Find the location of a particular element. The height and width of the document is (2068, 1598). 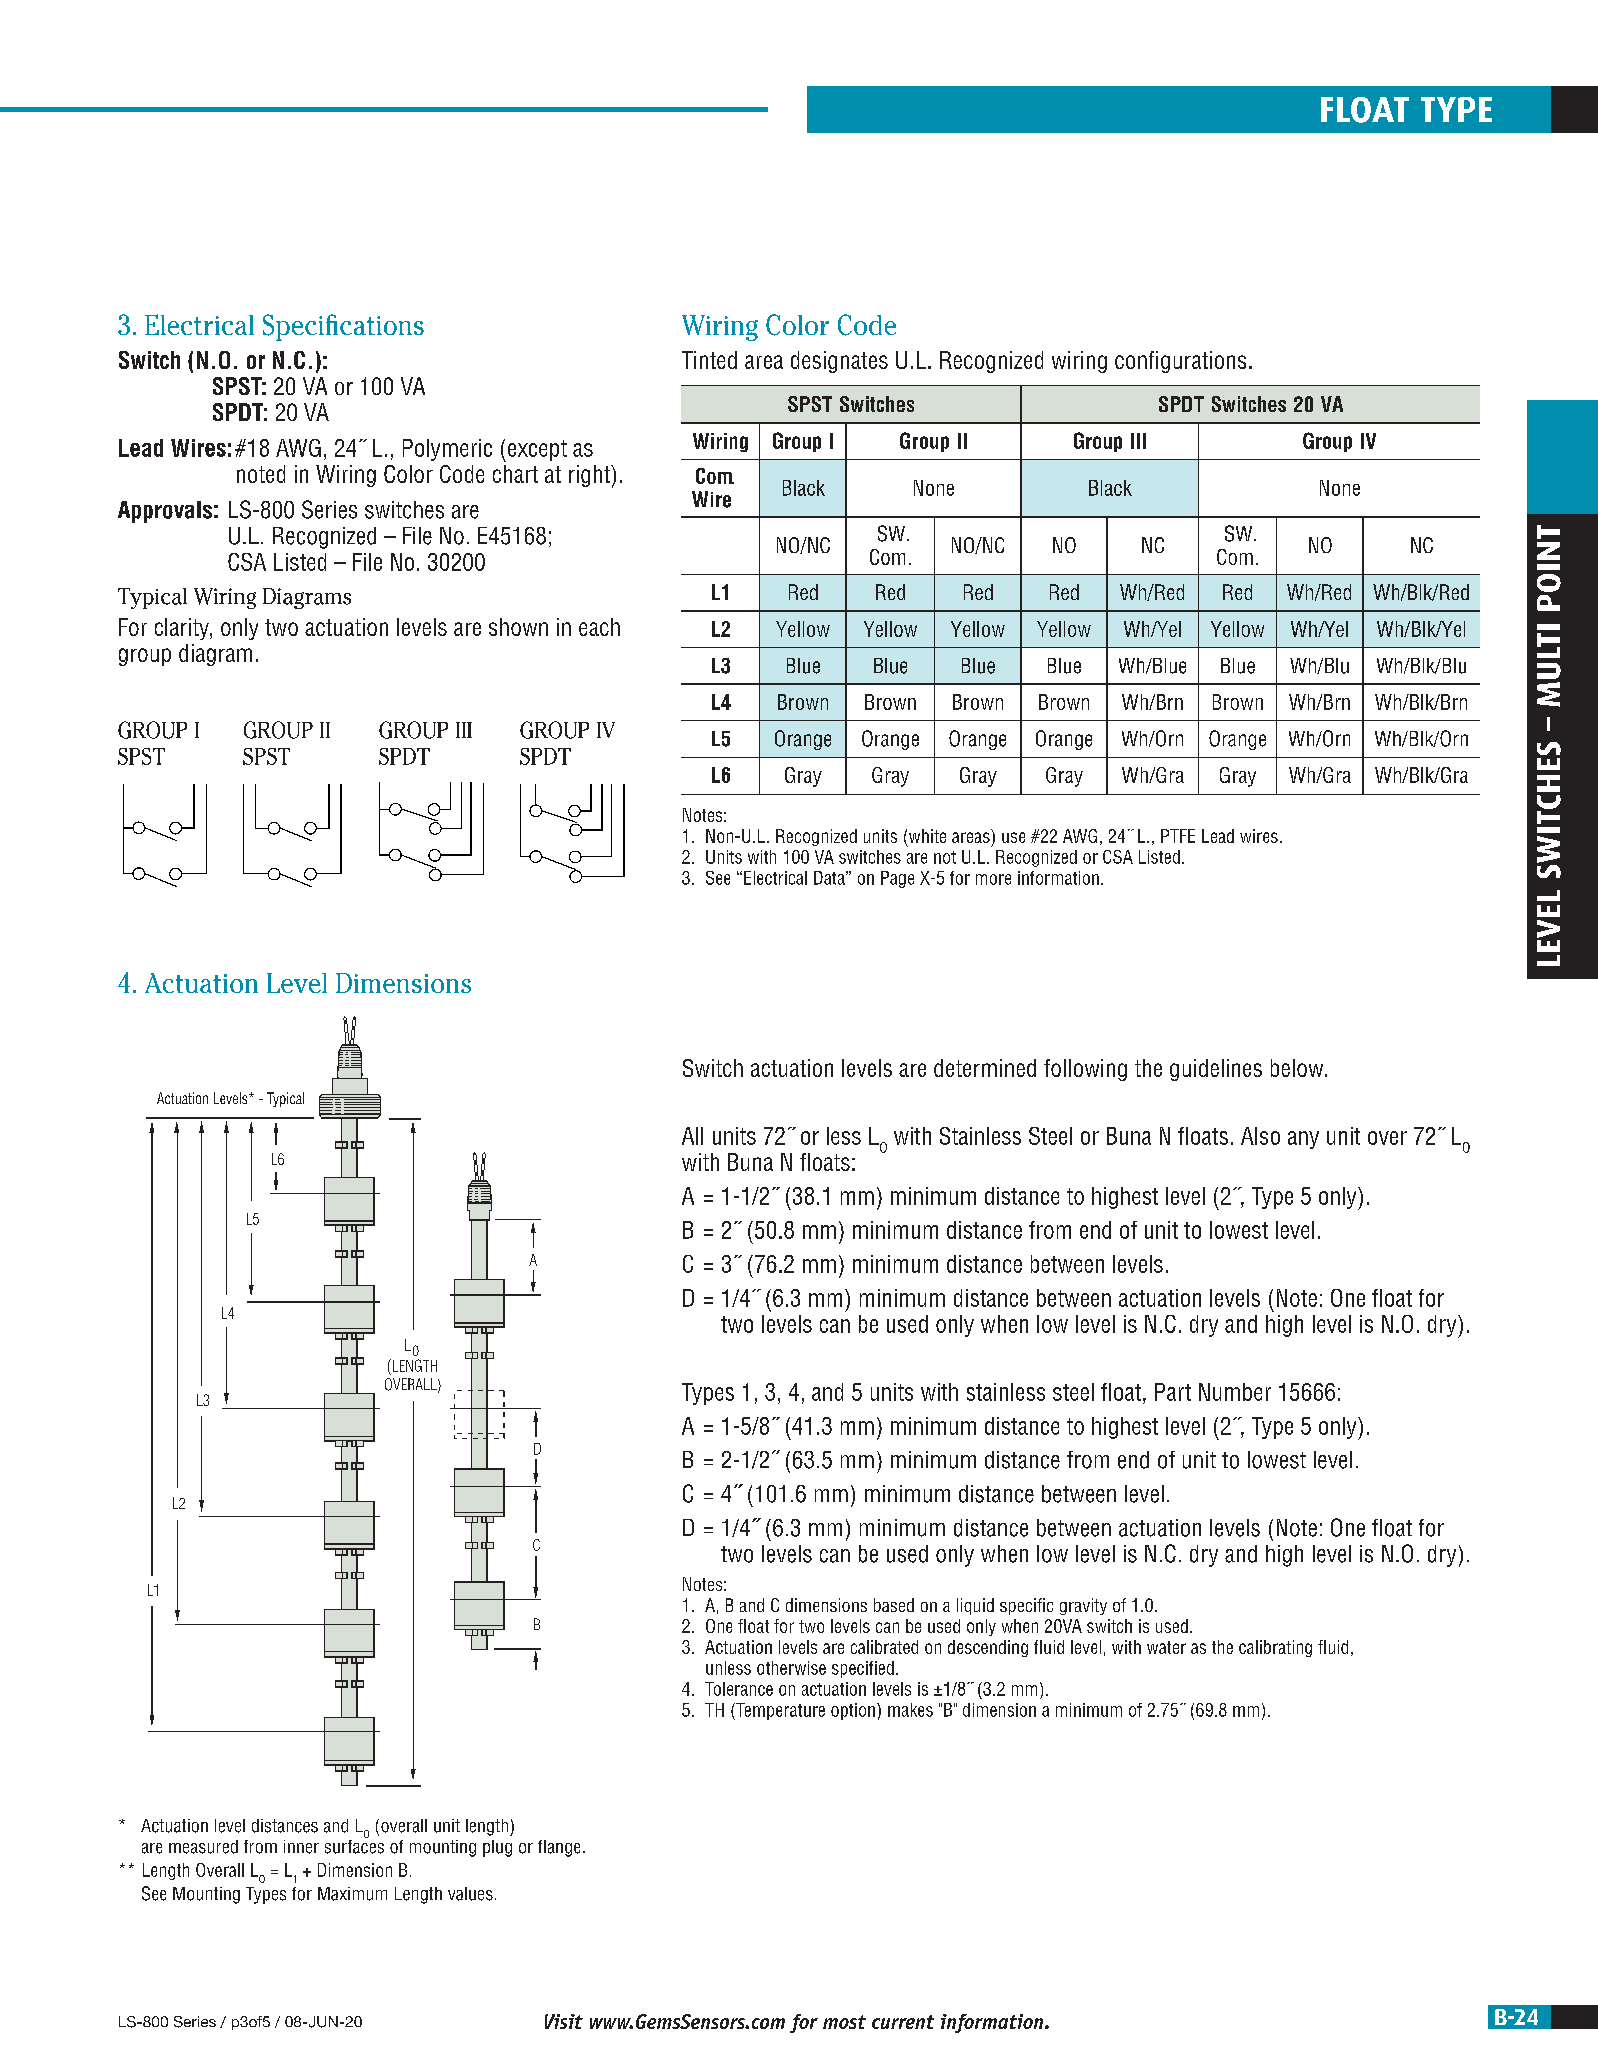

determined is located at coordinates (985, 1068).
